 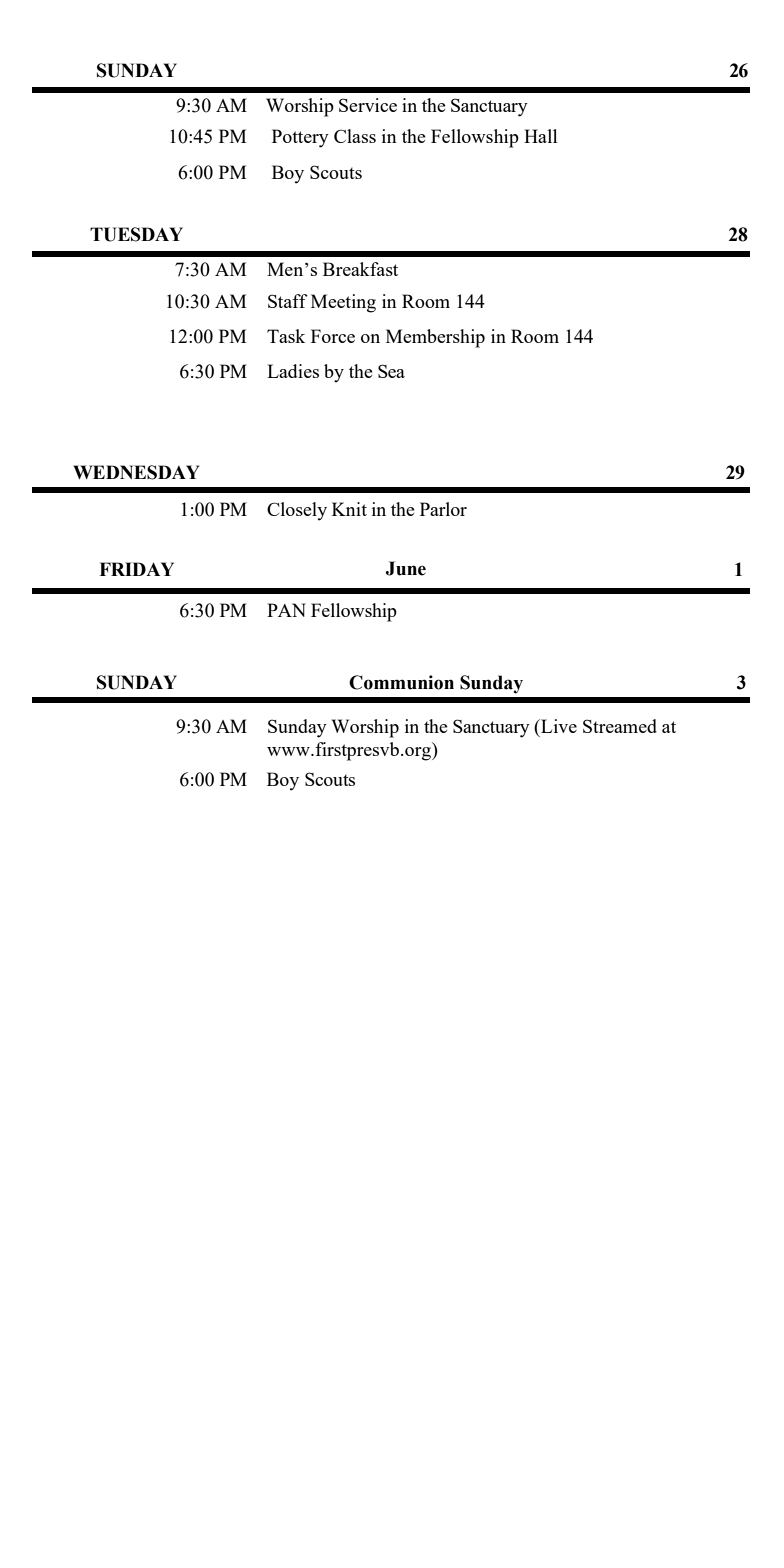 I want to click on Parlor, so click(x=443, y=509).
